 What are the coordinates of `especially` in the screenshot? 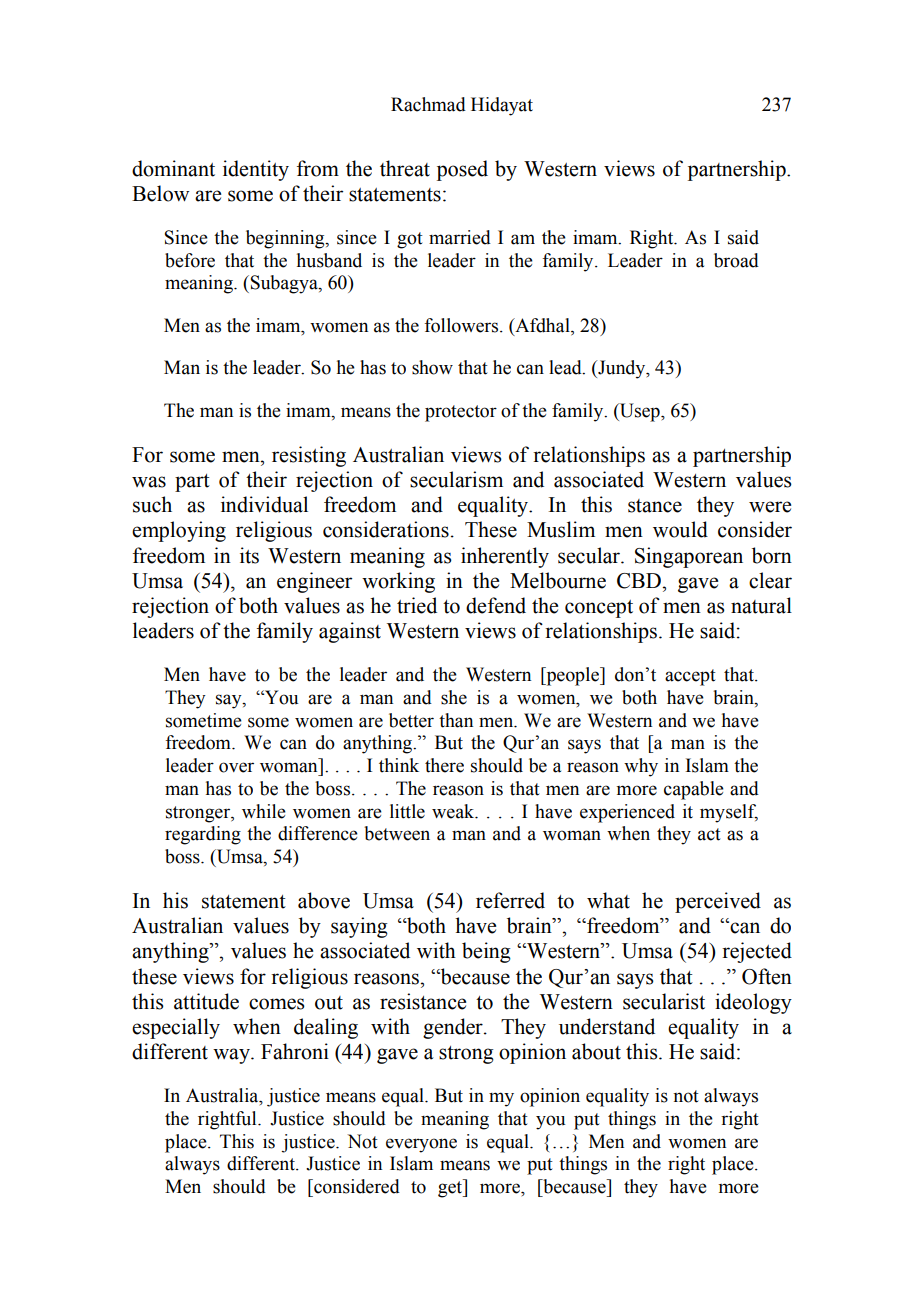 It's located at (176, 1028).
